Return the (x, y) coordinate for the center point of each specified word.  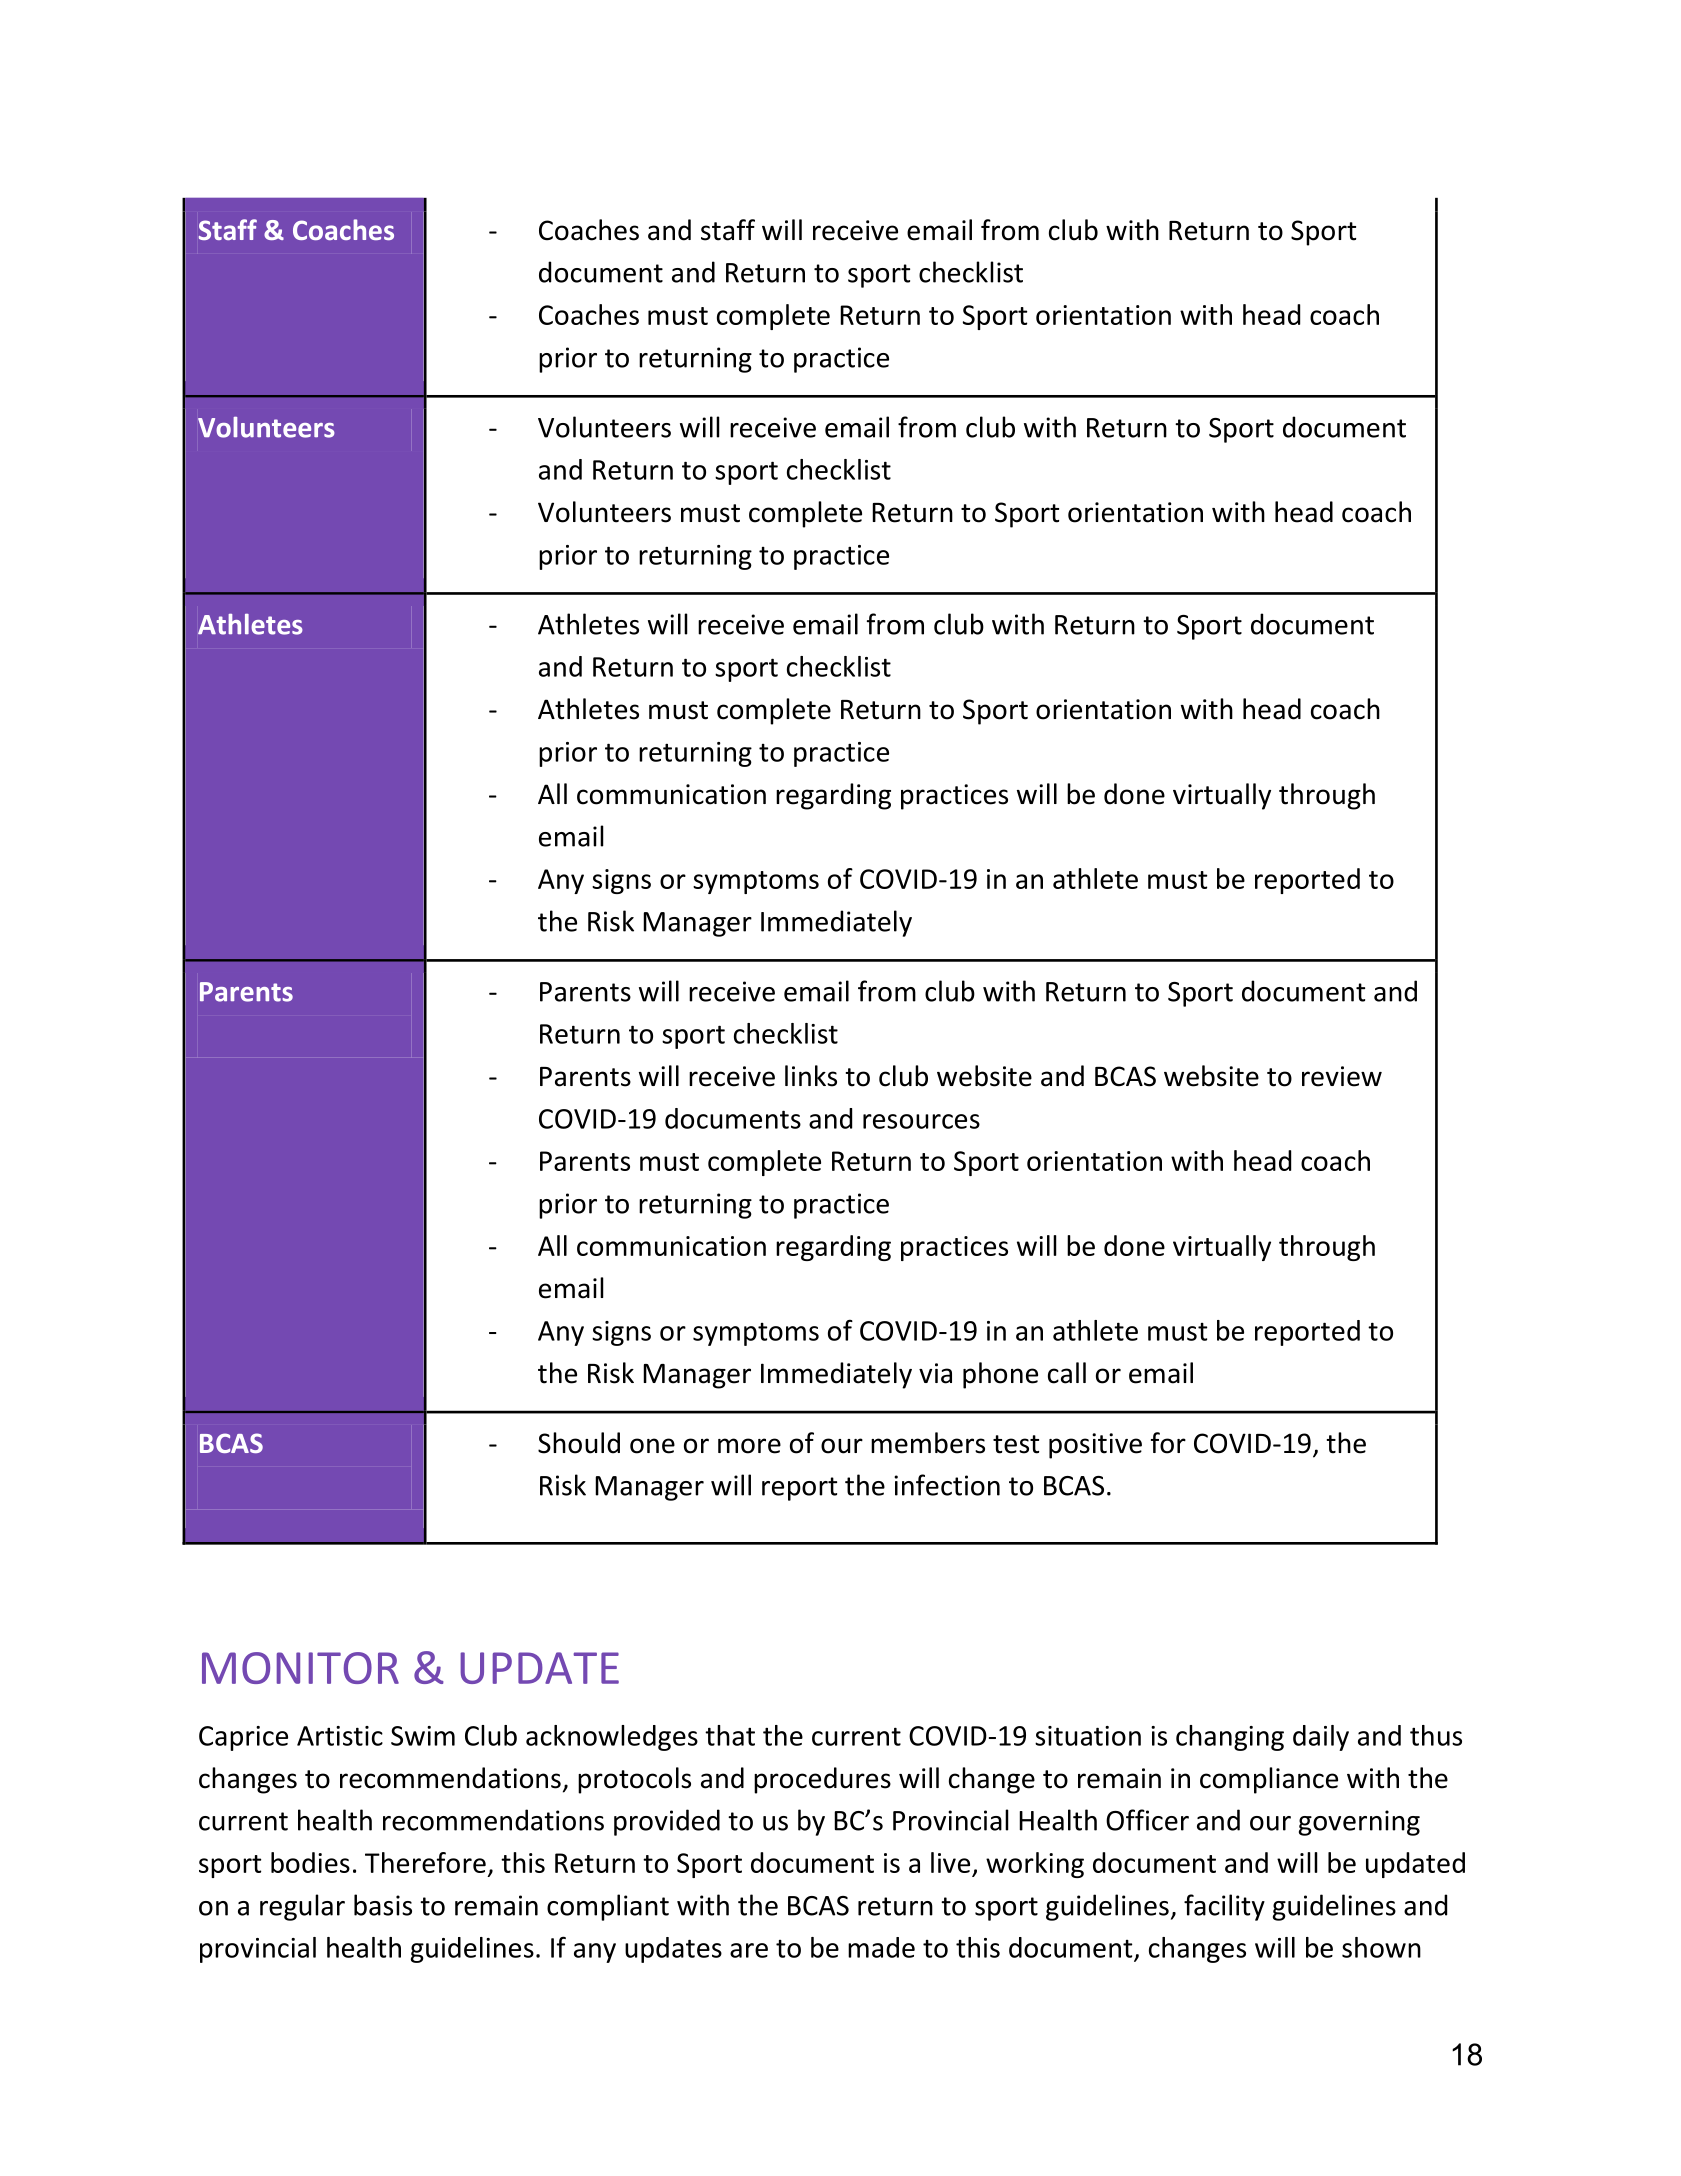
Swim (423, 1736)
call (1067, 1373)
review (1342, 1076)
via (935, 1373)
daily (1321, 1738)
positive (1095, 1446)
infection (947, 1485)
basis (383, 1905)
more (749, 1446)
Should (579, 1443)
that (730, 1735)
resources (921, 1121)
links (811, 1076)
